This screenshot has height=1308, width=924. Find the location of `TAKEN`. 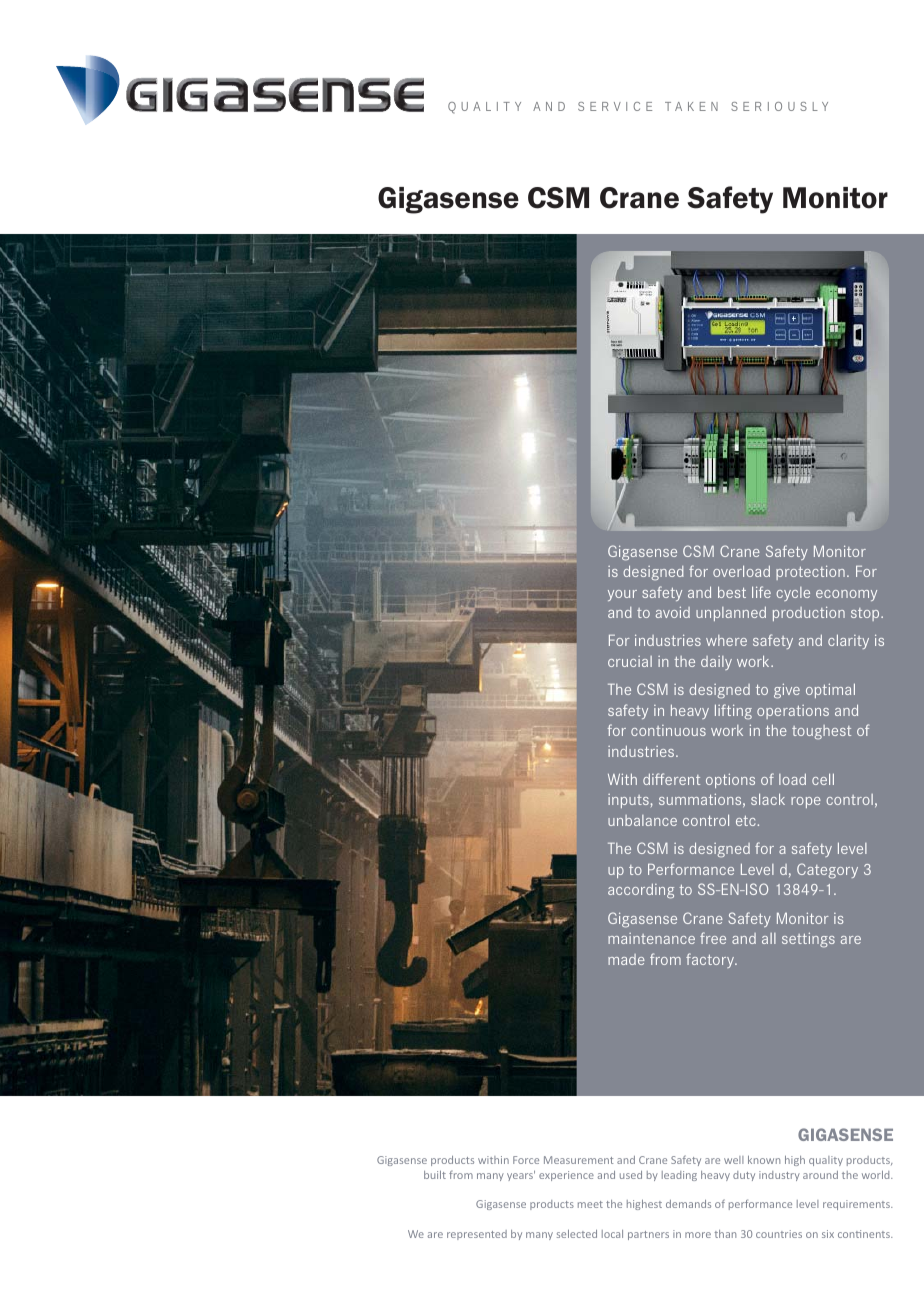

TAKEN is located at coordinates (691, 106).
